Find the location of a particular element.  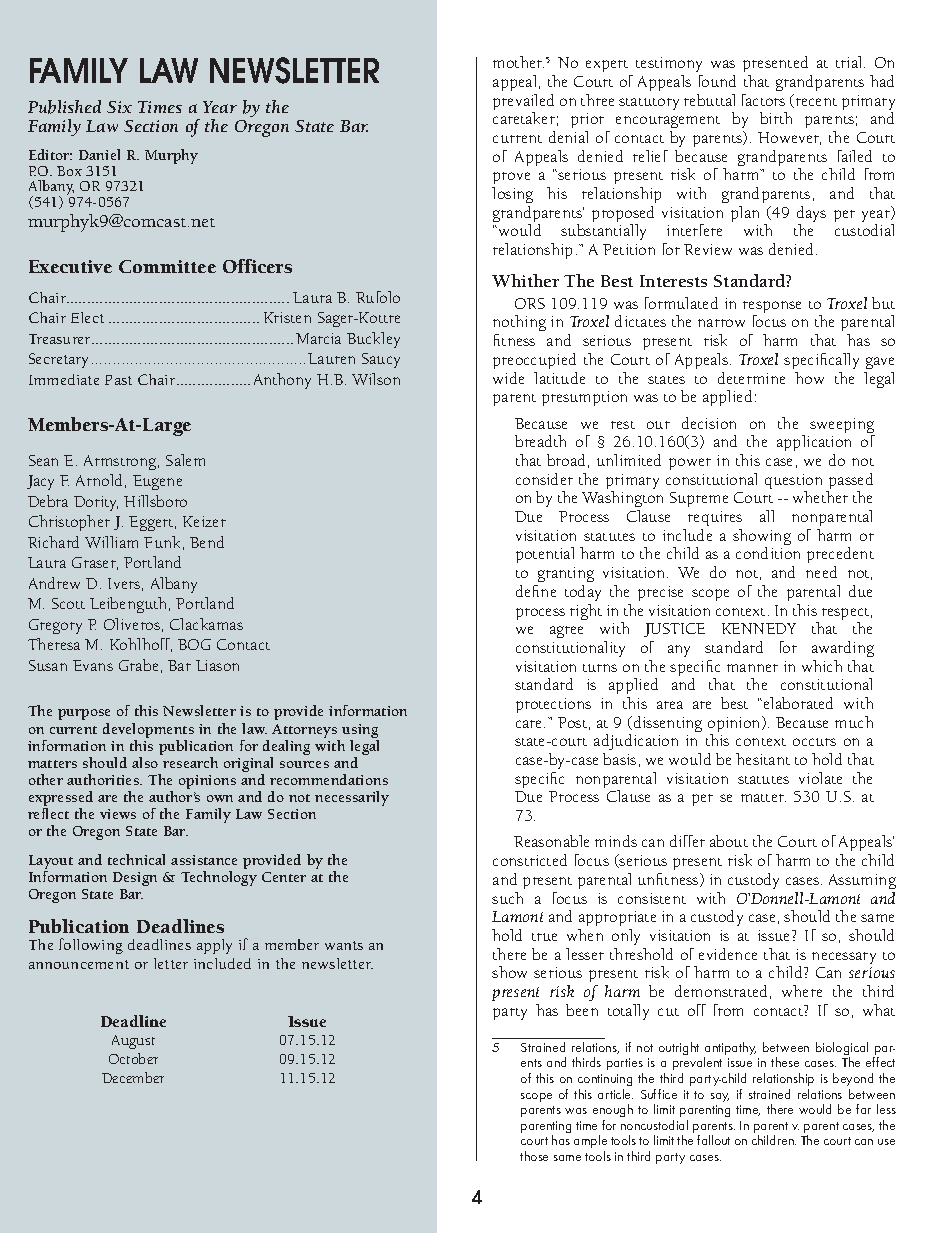

those is located at coordinates (534, 1156).
